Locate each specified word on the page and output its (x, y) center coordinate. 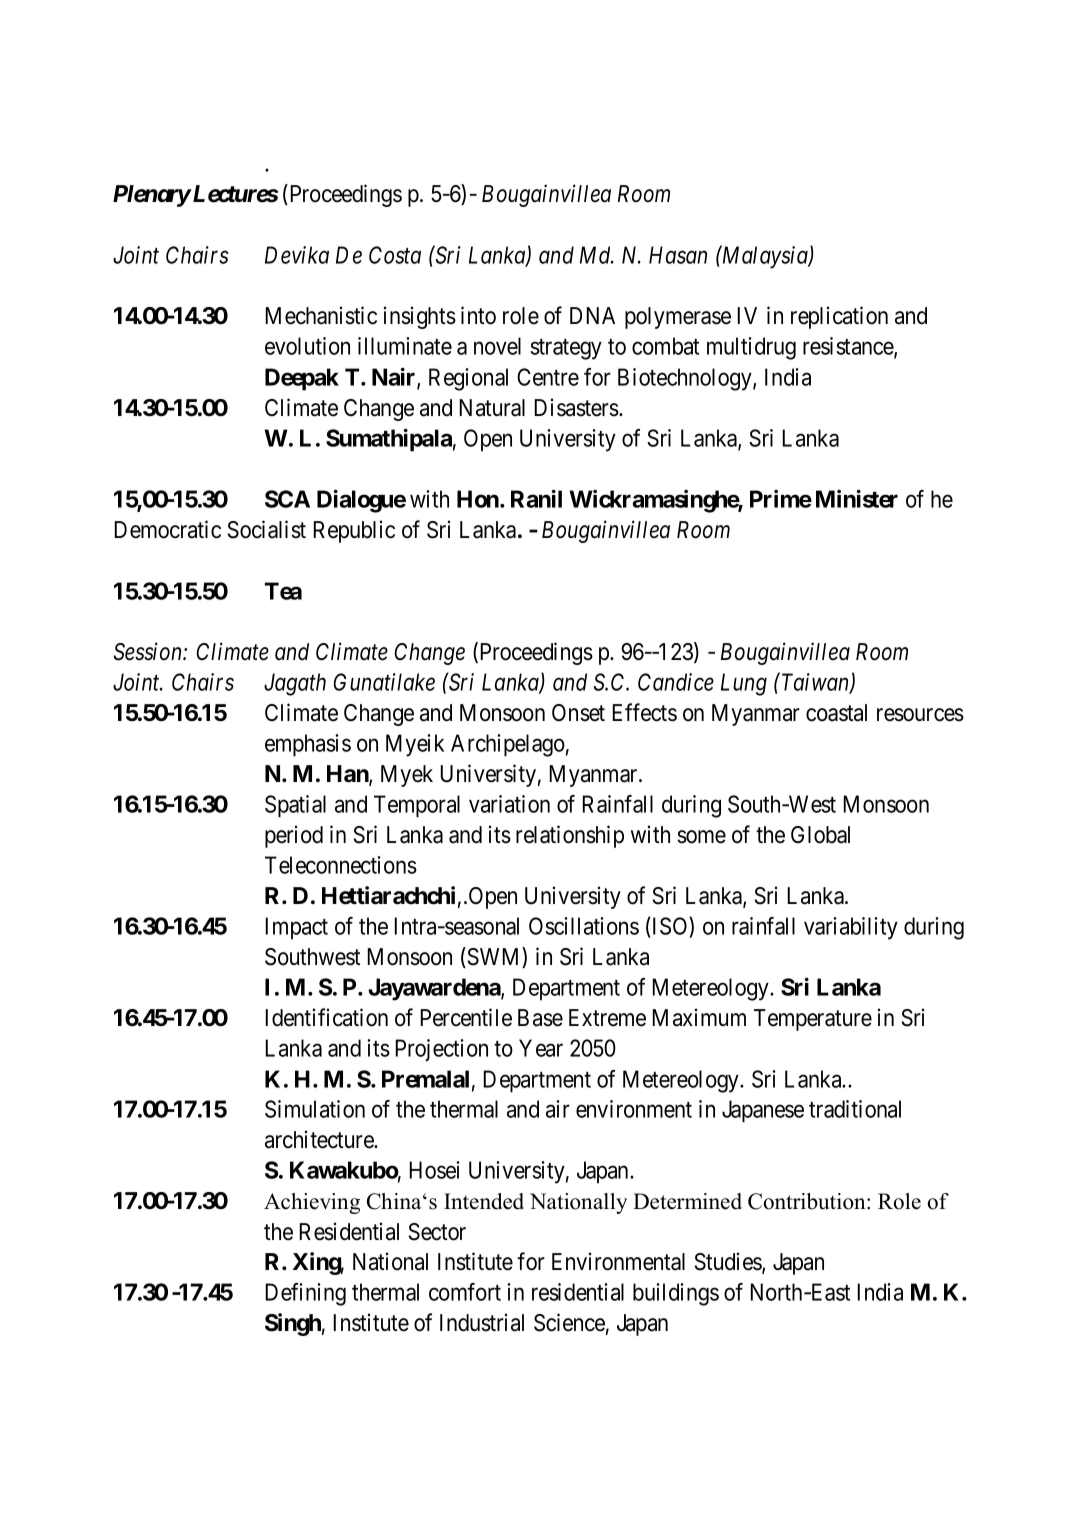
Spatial (295, 806)
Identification (327, 1017)
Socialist (267, 529)
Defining (306, 1294)
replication (839, 317)
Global (820, 835)
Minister (857, 498)
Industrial (482, 1322)
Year (541, 1048)
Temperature (813, 1020)
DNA (592, 315)
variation (509, 804)
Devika (297, 255)
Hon (479, 499)
